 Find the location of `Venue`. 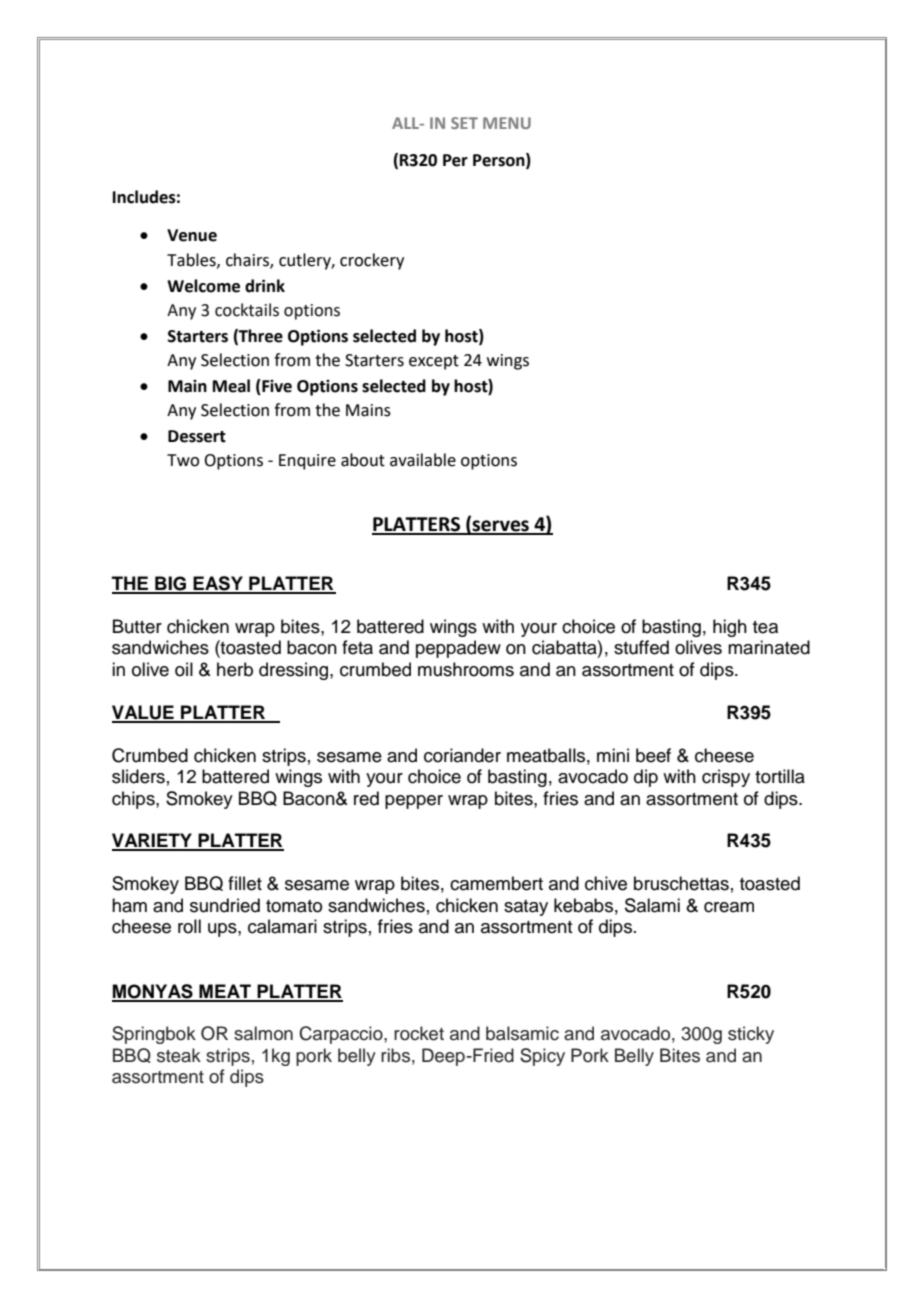

Venue is located at coordinates (192, 235).
